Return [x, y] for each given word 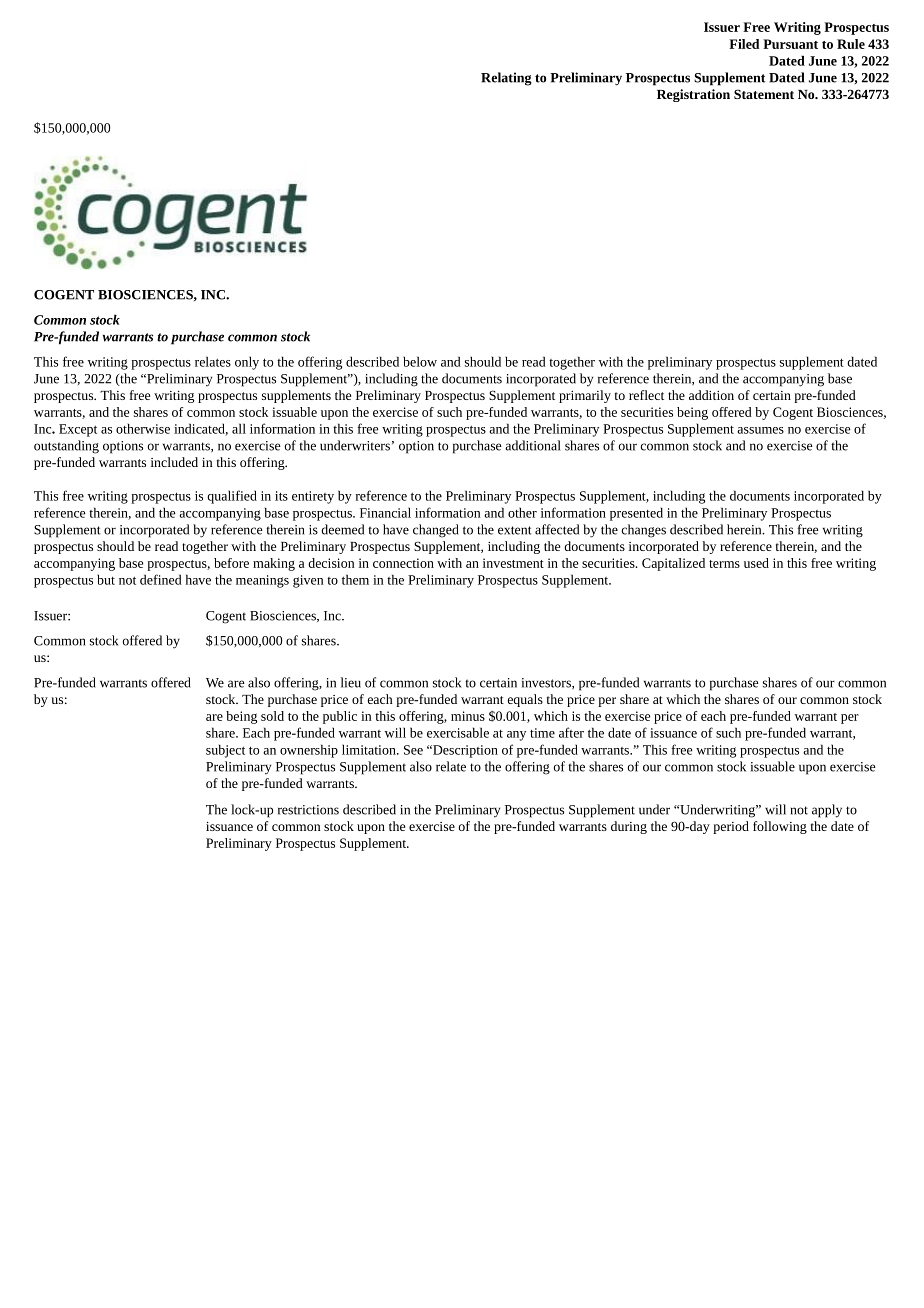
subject [225, 751]
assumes [760, 430]
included [174, 462]
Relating [506, 79]
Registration [693, 95]
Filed [744, 44]
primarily [585, 396]
